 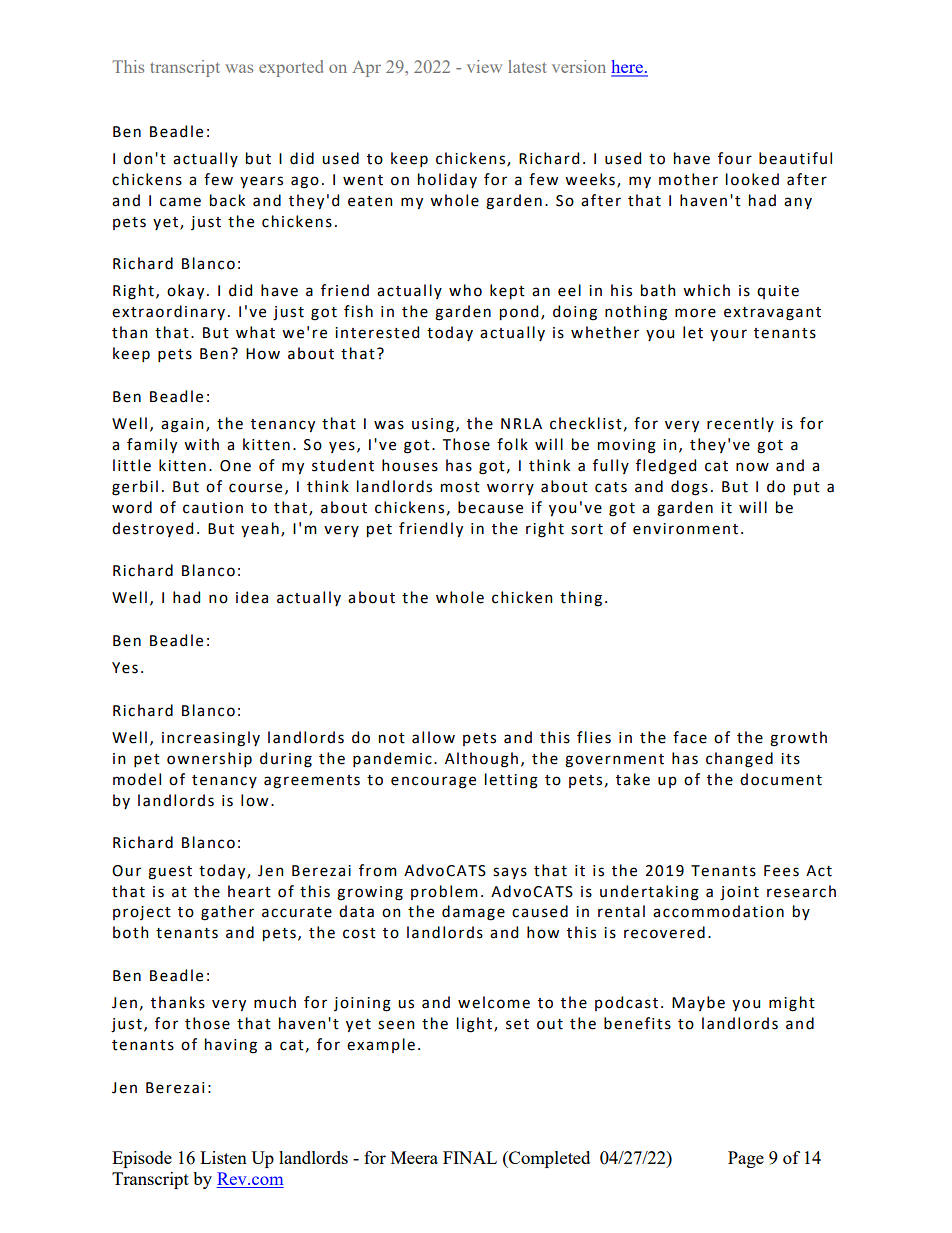 What do you see at coordinates (740, 424) in the image?
I see `recently` at bounding box center [740, 424].
